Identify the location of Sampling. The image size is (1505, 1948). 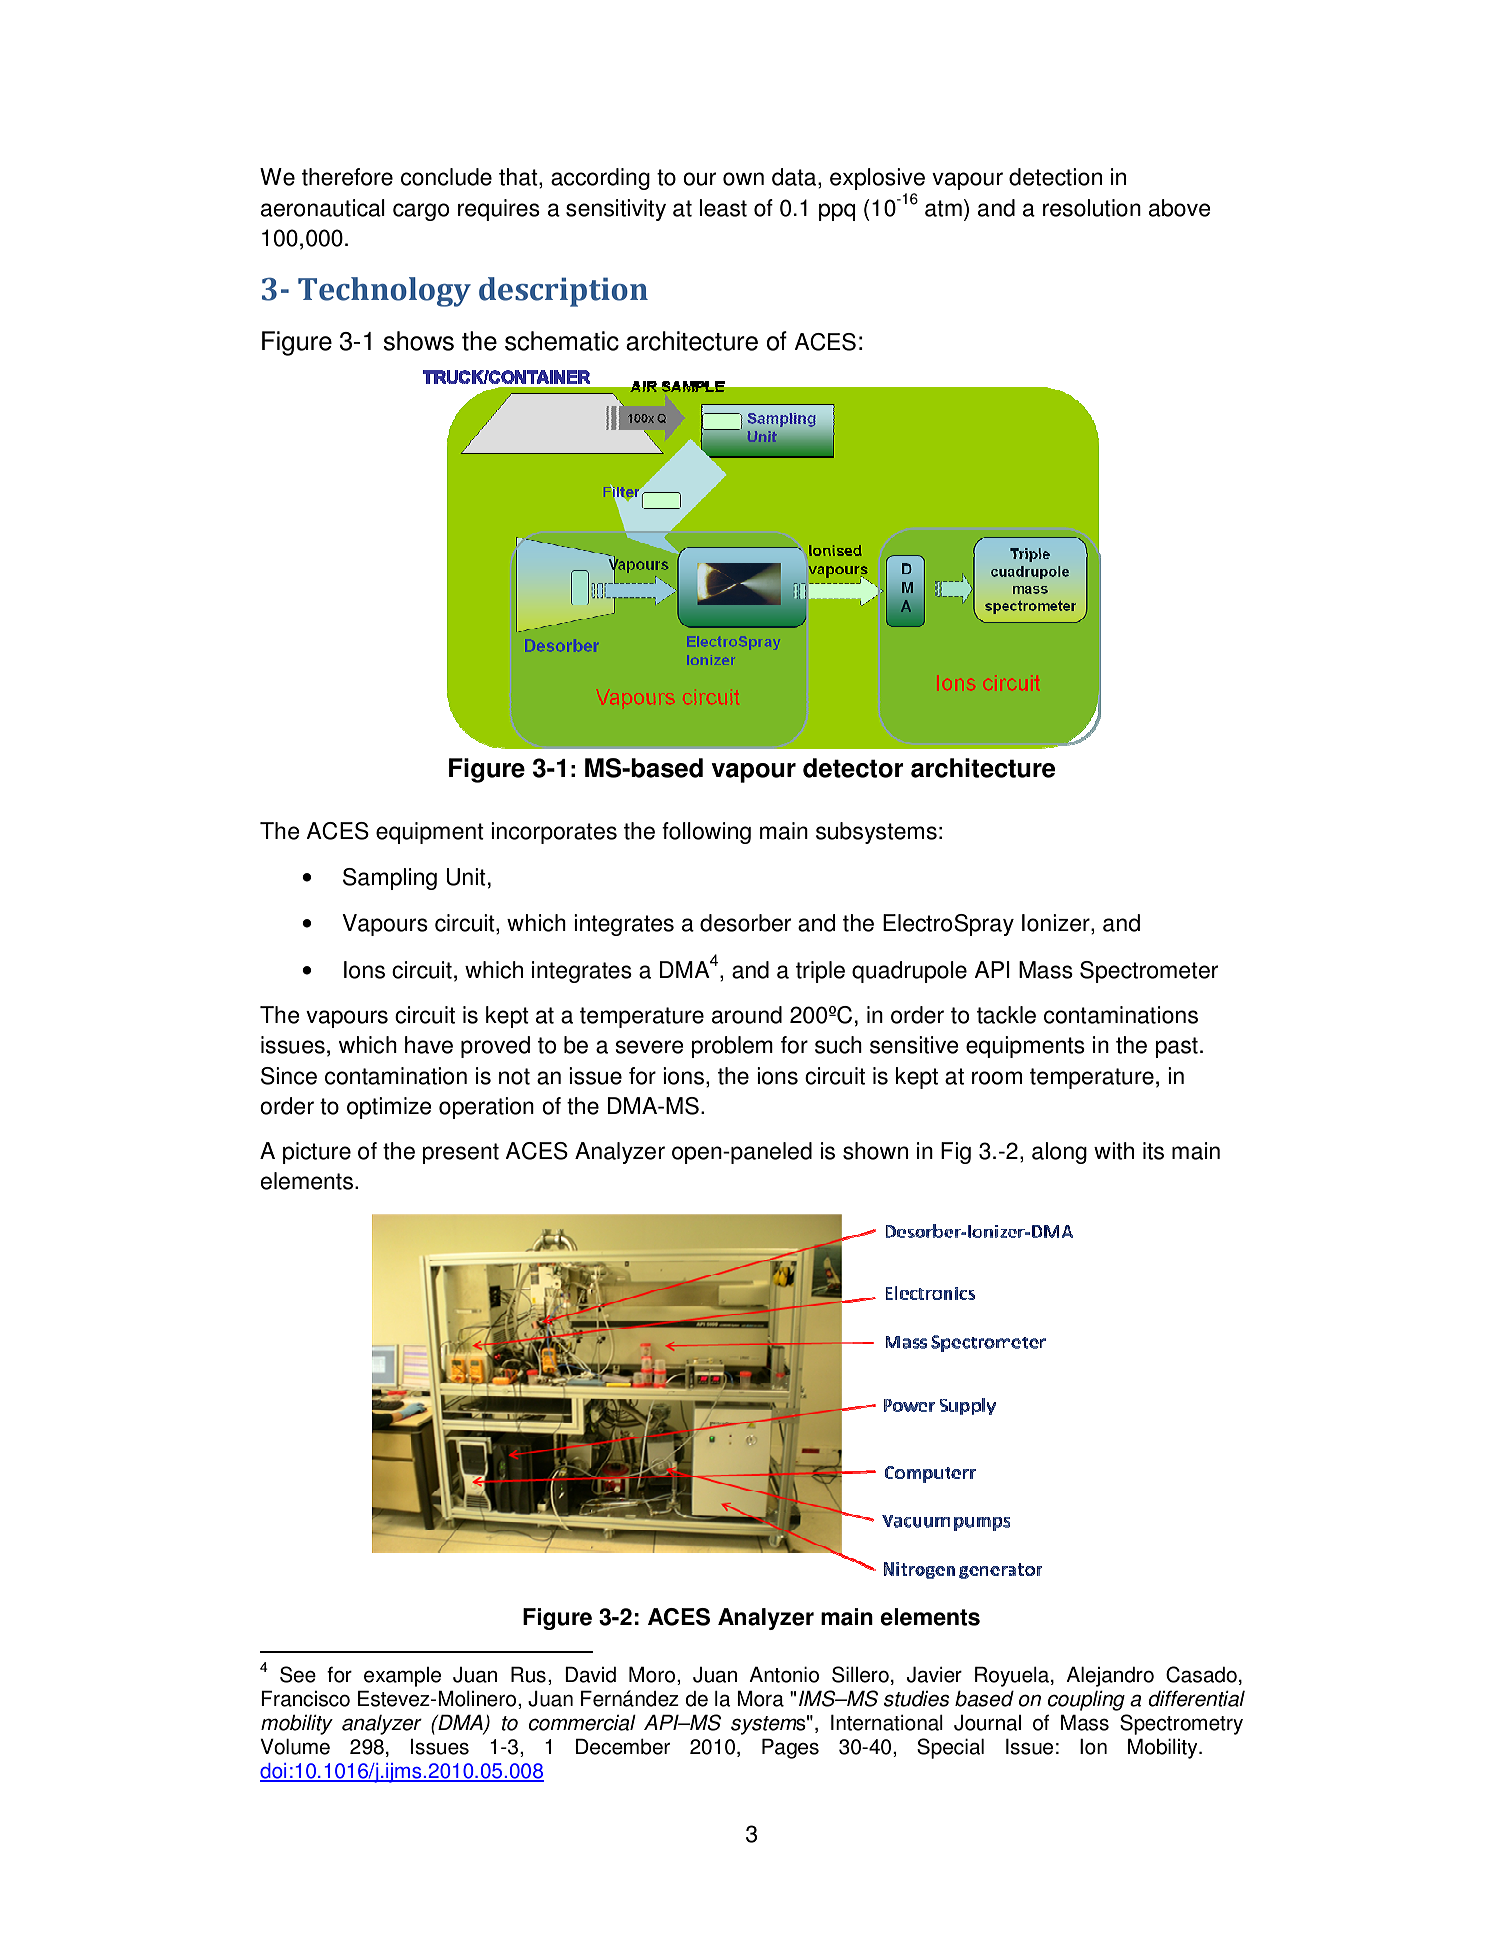
(390, 879).
